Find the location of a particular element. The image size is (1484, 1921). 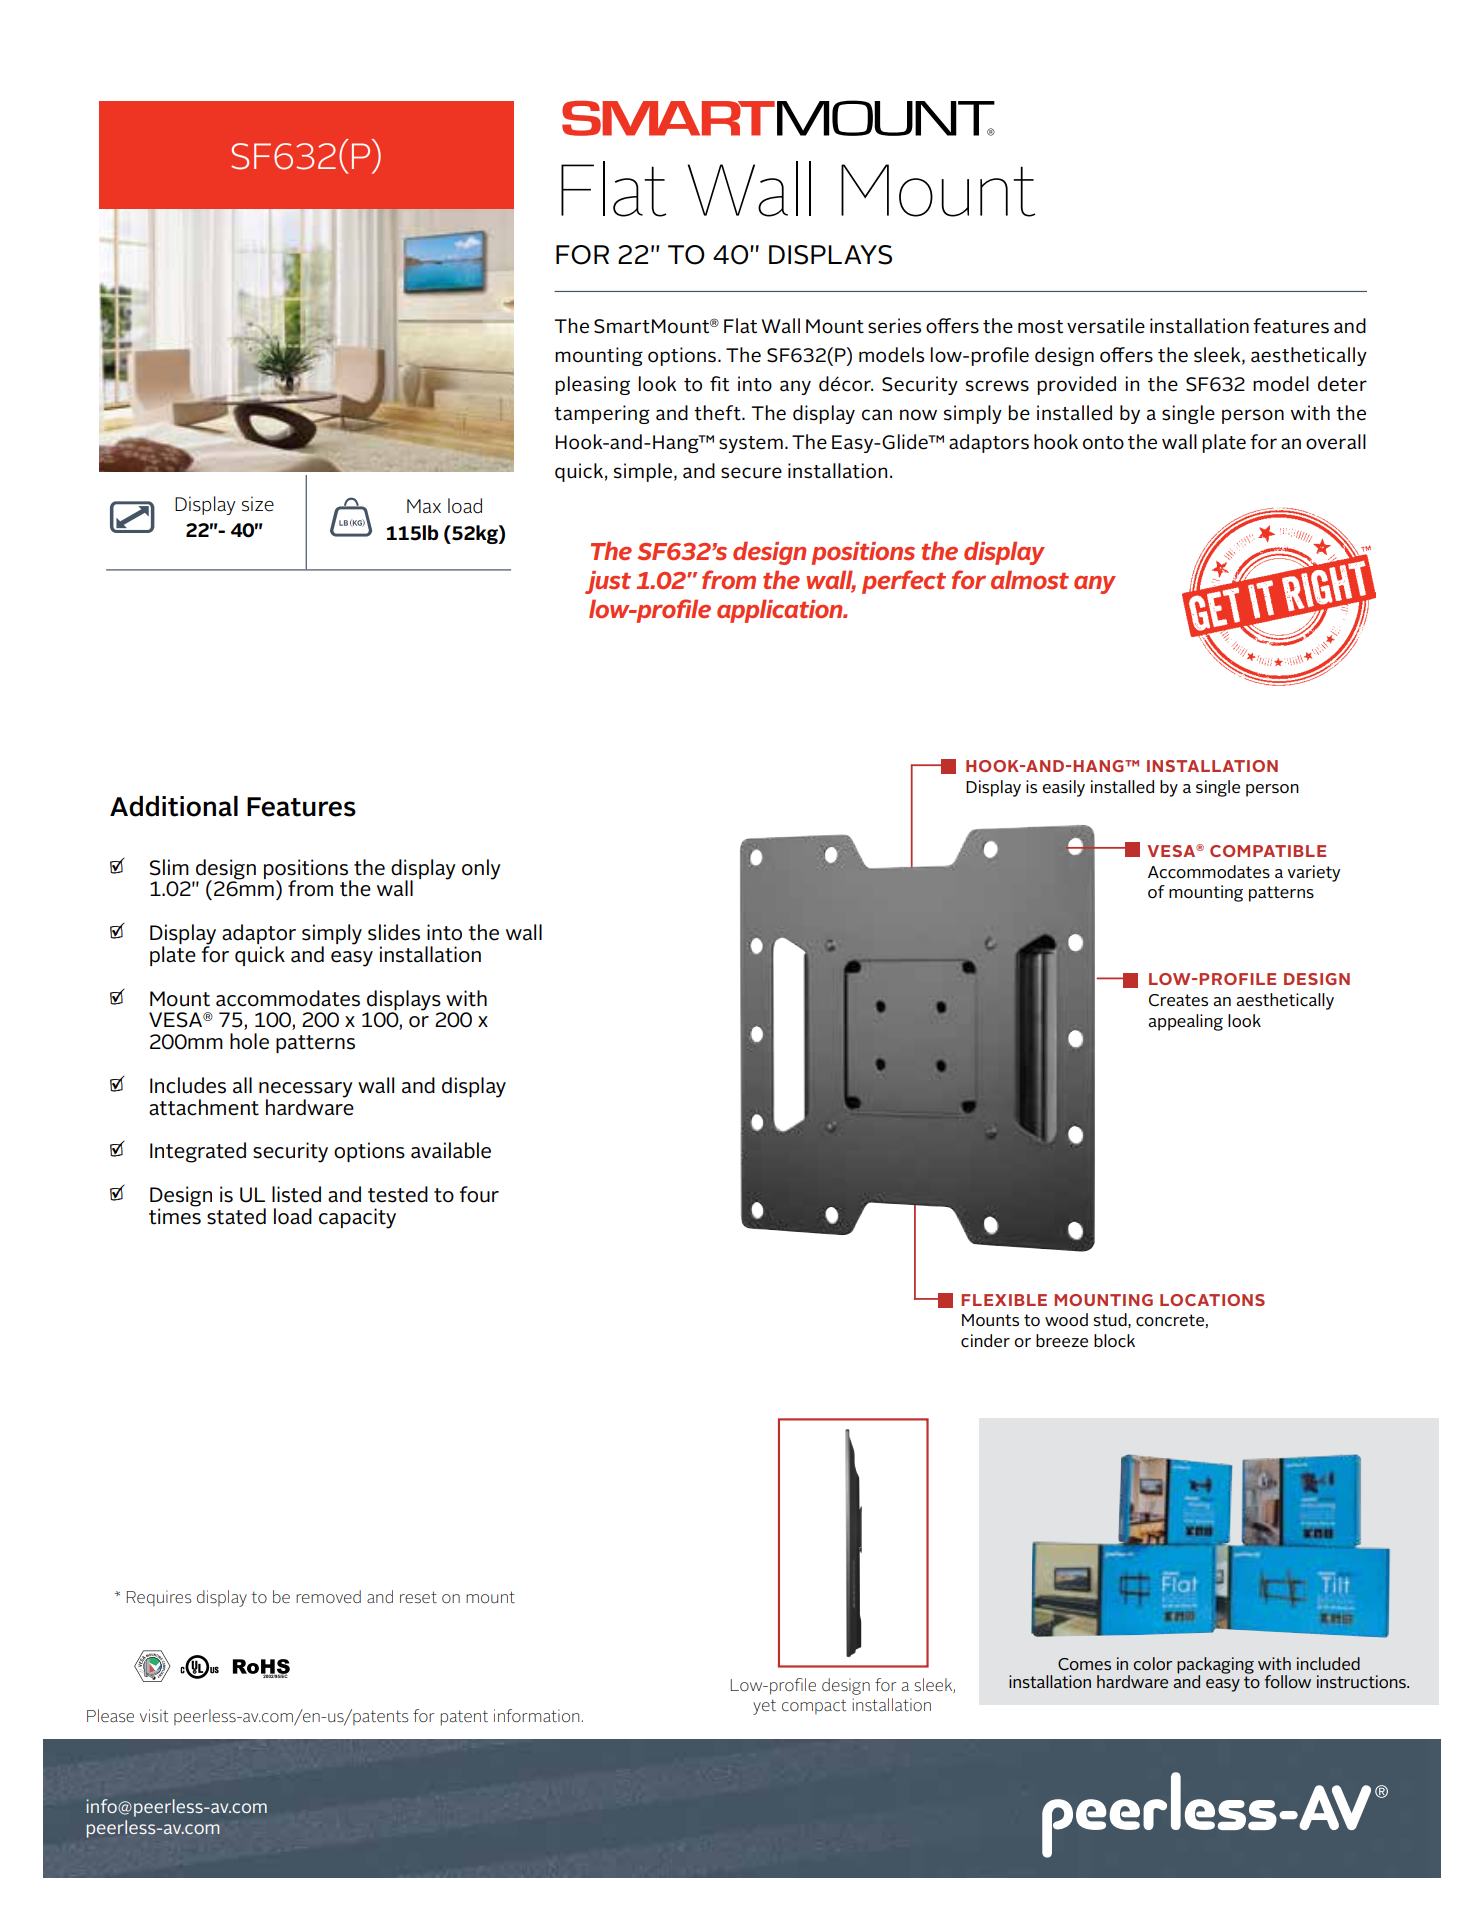

application is located at coordinates (781, 611).
